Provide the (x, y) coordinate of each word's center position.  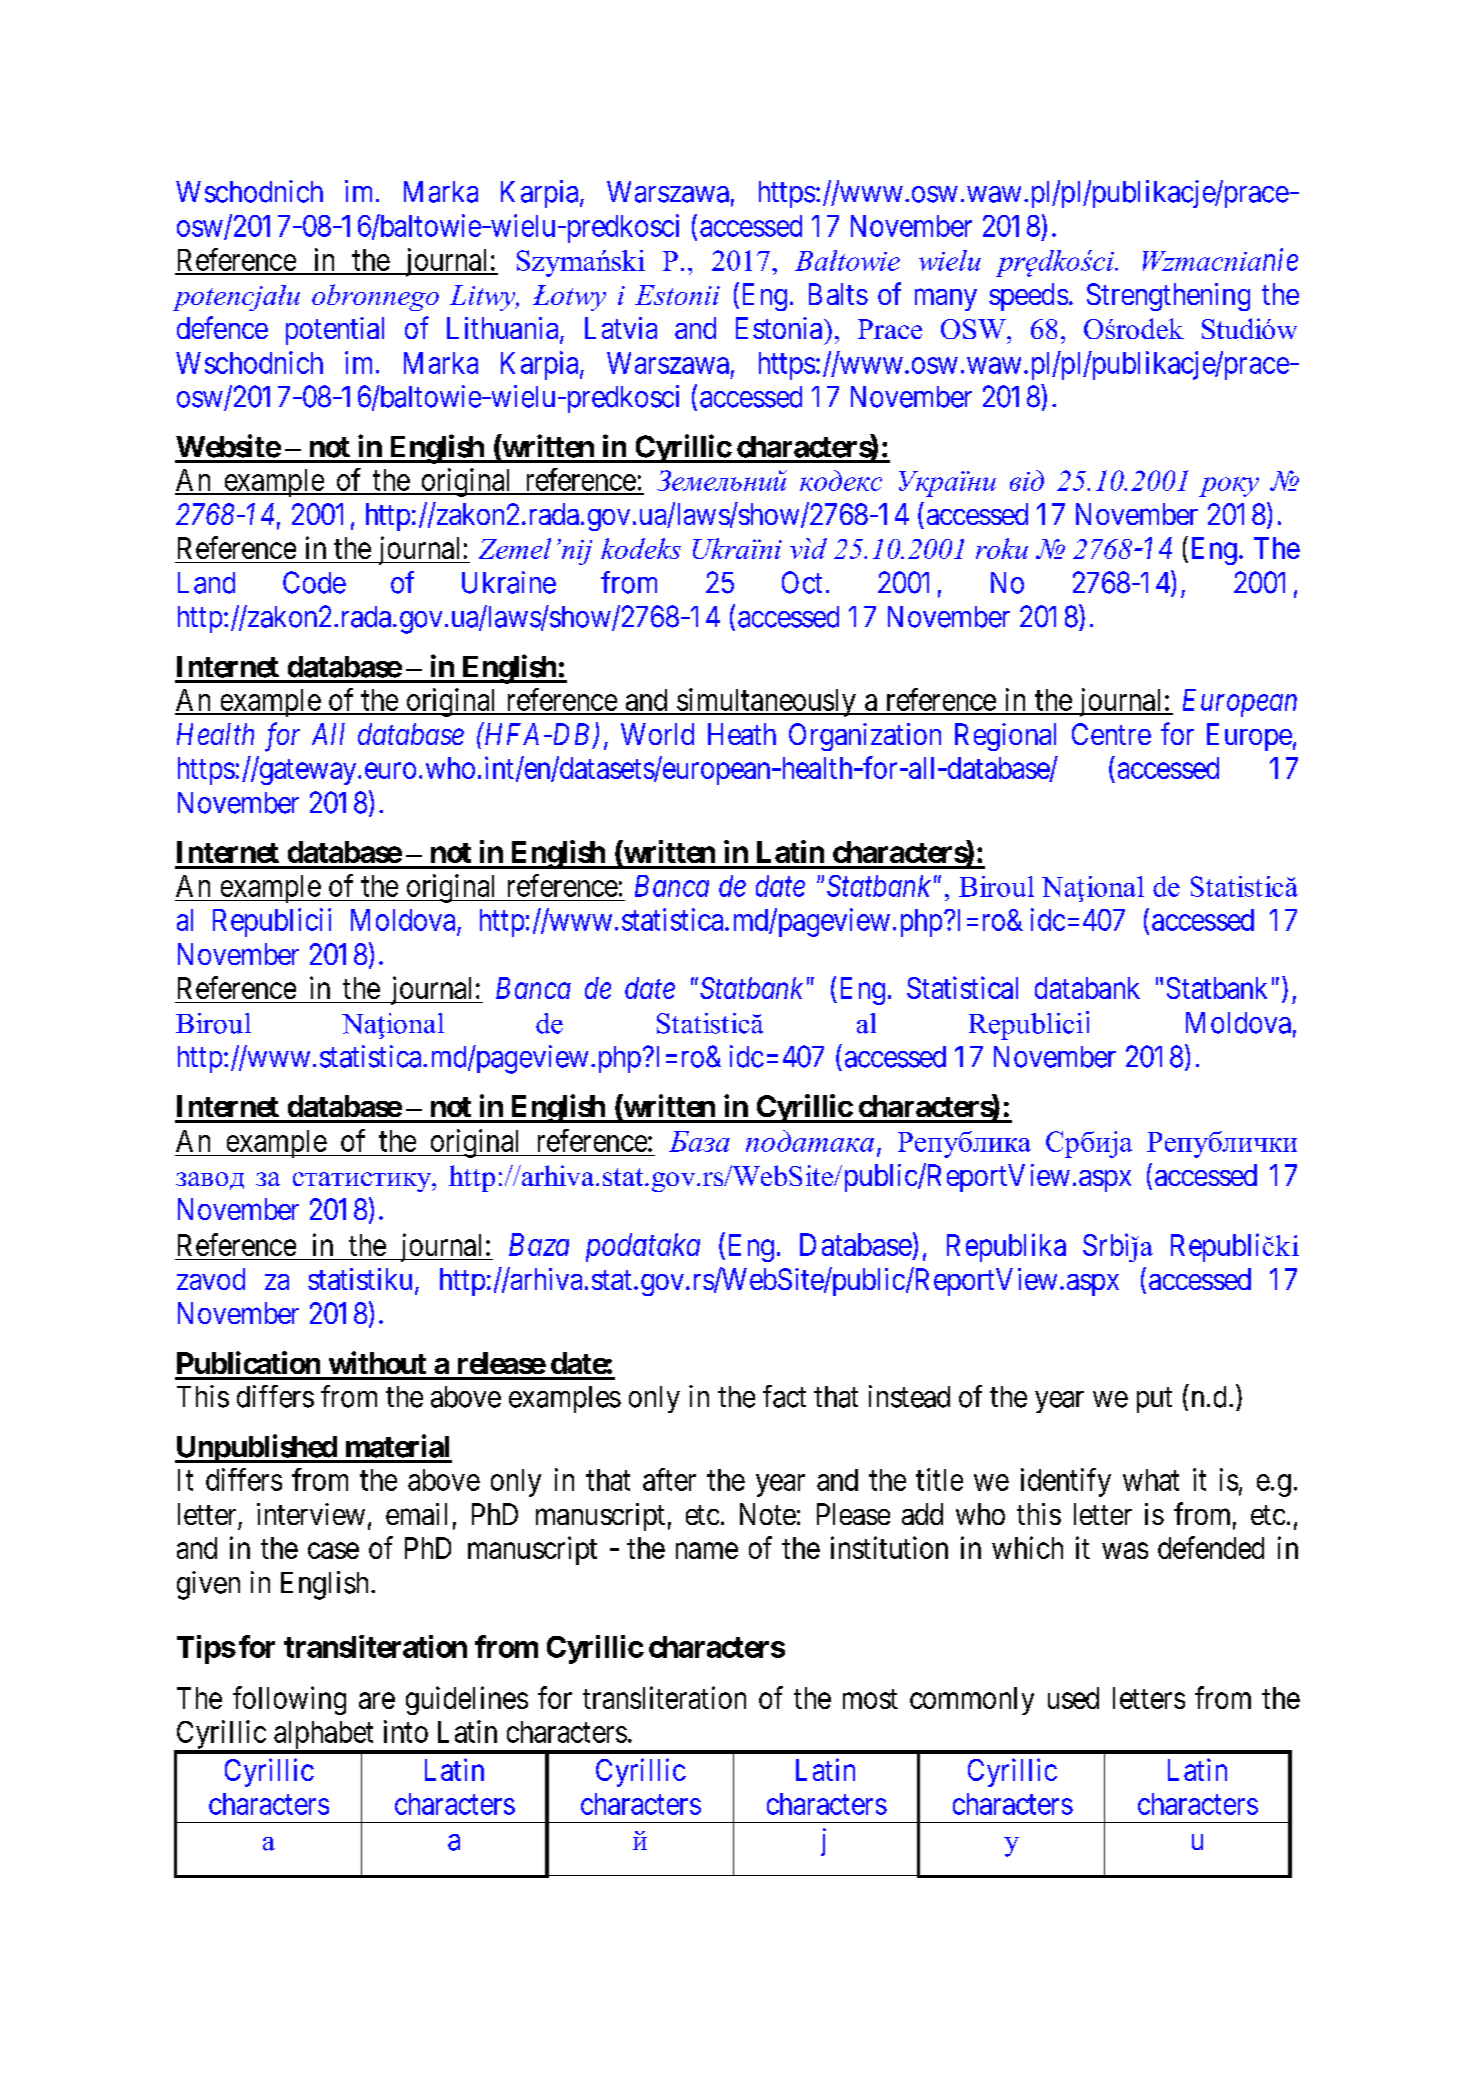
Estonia (780, 328)
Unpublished (257, 1448)
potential (335, 331)
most (870, 1699)
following (289, 1700)
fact (784, 1396)
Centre (1111, 734)
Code (314, 582)
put (1154, 1400)
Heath (742, 734)
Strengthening (1168, 297)
